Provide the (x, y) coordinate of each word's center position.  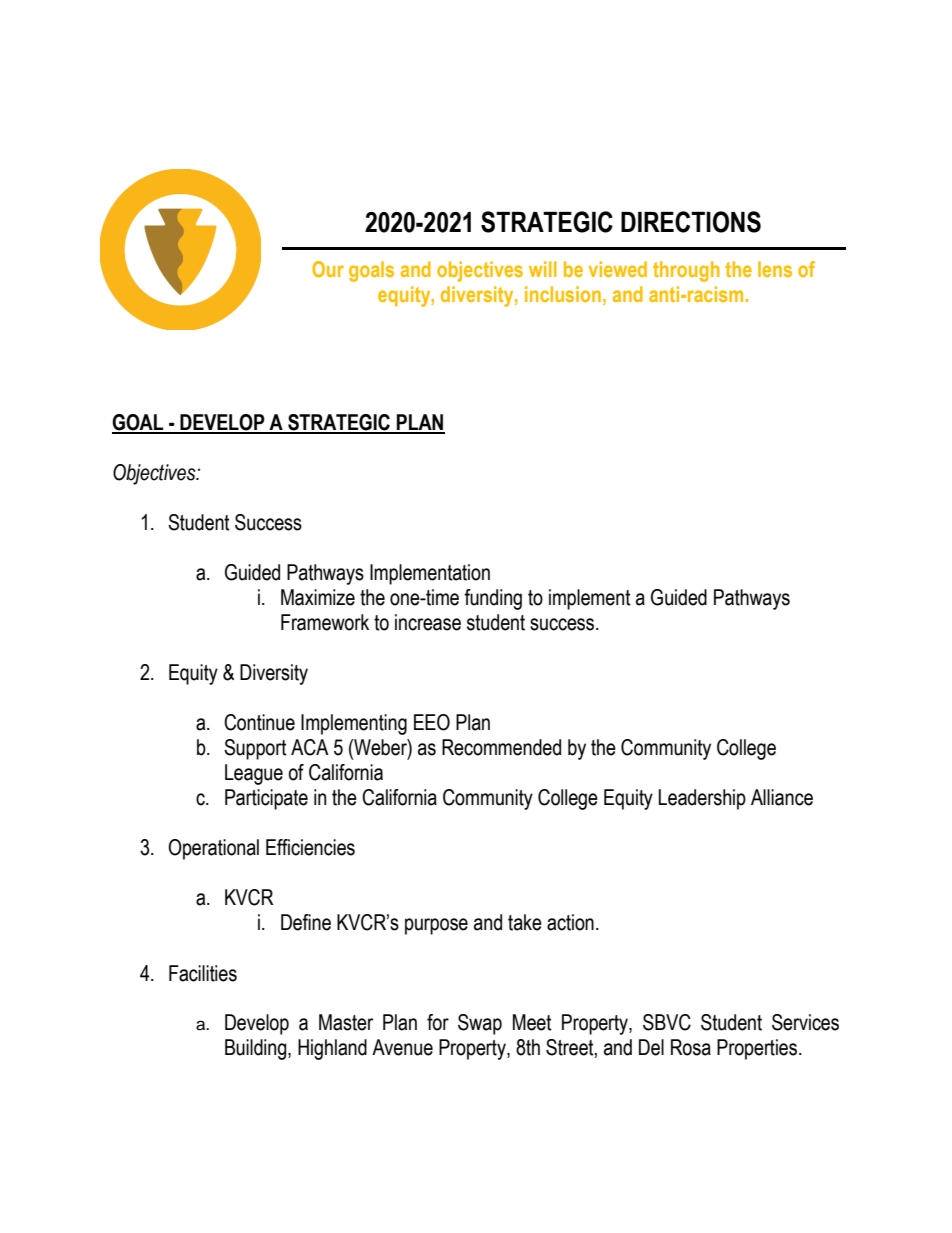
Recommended (501, 747)
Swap (480, 1024)
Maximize (318, 597)
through (686, 271)
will (543, 269)
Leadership (702, 799)
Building (257, 1049)
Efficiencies (310, 847)
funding (493, 599)
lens (775, 269)
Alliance (782, 797)
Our (328, 269)
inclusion (563, 294)
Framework (325, 622)
